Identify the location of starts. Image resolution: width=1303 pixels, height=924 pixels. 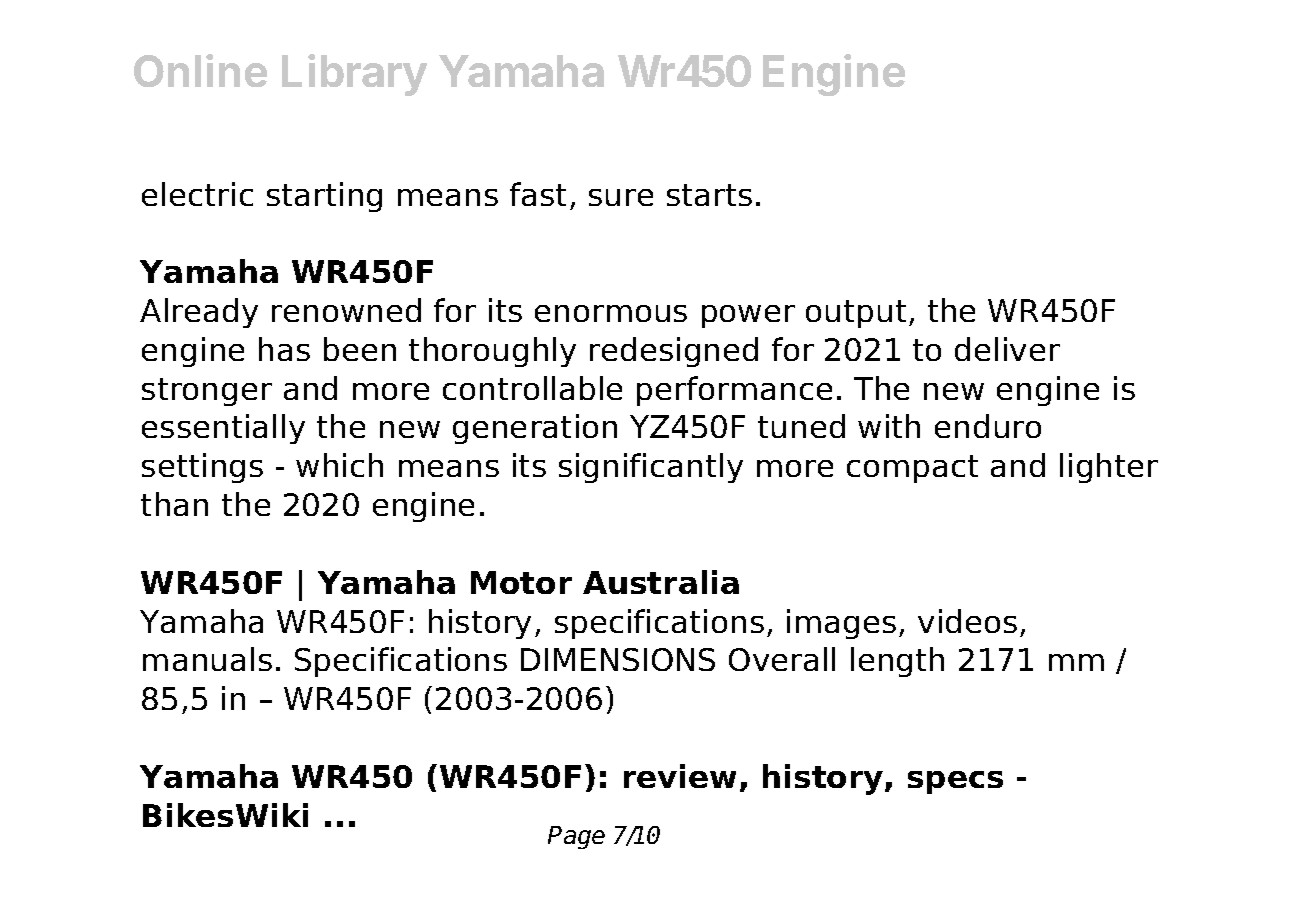
(709, 195).
